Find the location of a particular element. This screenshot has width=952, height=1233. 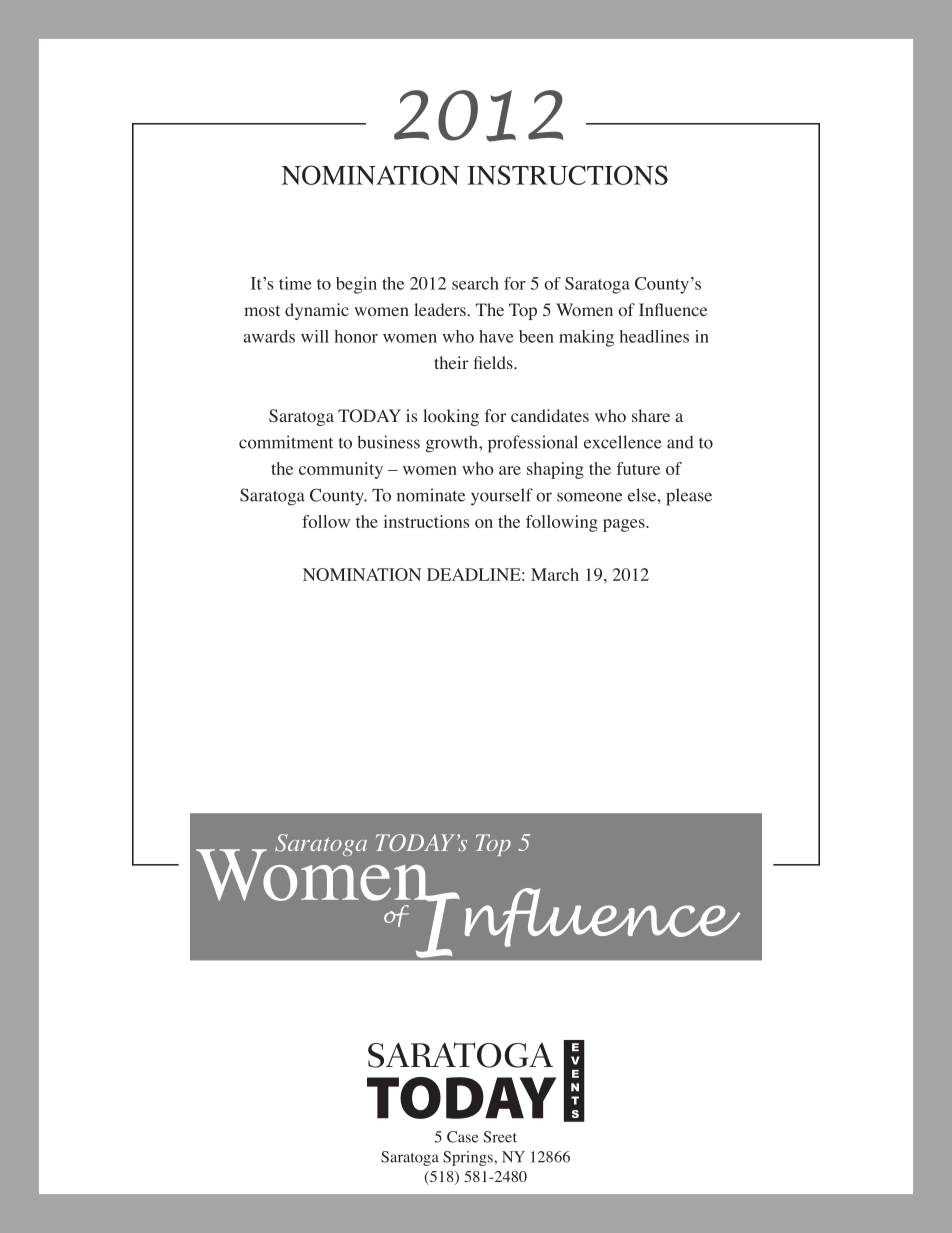

Springs is located at coordinates (469, 1158).
